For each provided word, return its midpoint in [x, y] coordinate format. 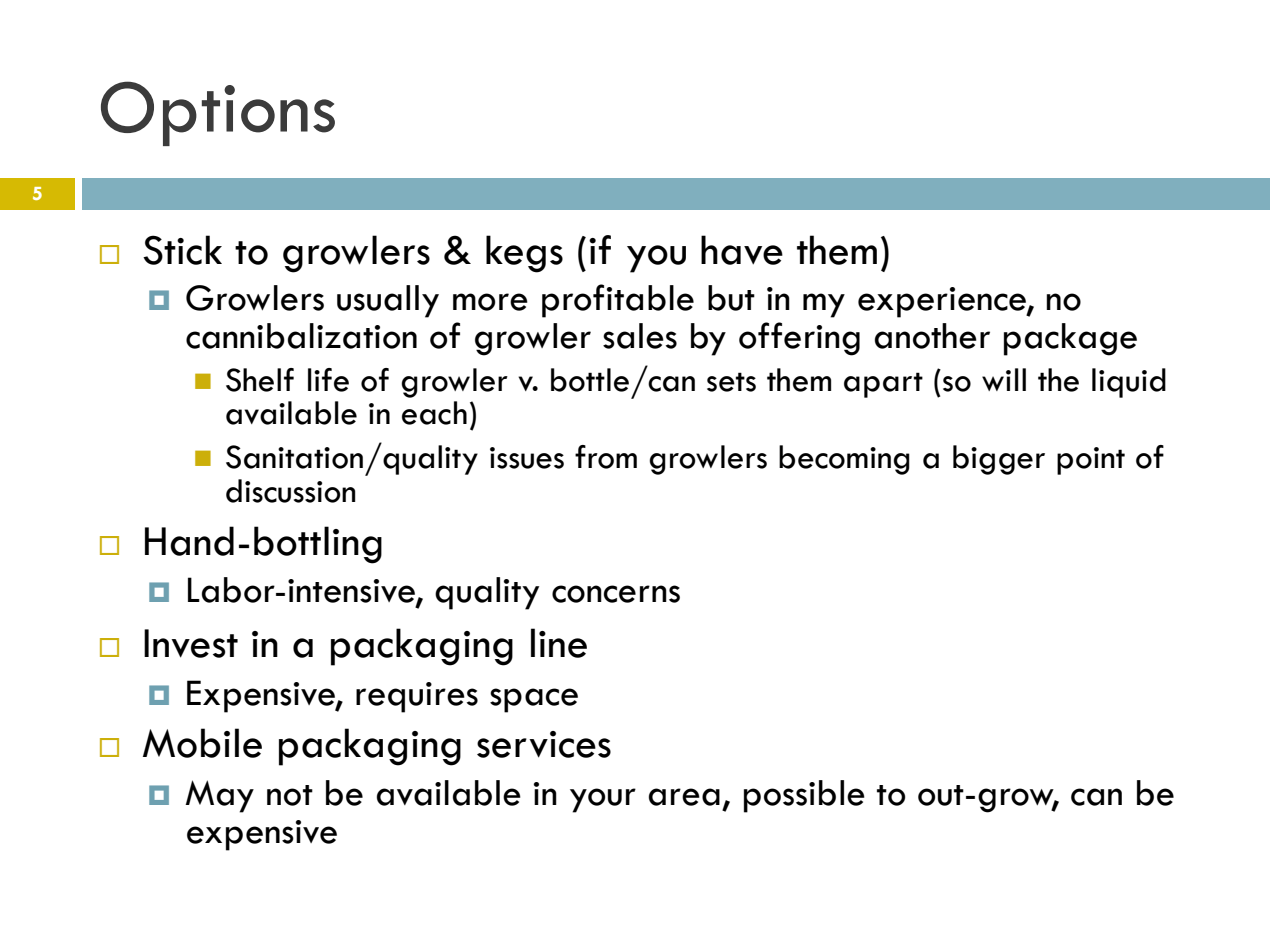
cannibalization [301, 336]
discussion [291, 491]
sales [640, 336]
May [219, 796]
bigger [999, 460]
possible [804, 796]
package [1070, 339]
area [684, 797]
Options [218, 113]
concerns [616, 594]
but [731, 298]
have [742, 250]
